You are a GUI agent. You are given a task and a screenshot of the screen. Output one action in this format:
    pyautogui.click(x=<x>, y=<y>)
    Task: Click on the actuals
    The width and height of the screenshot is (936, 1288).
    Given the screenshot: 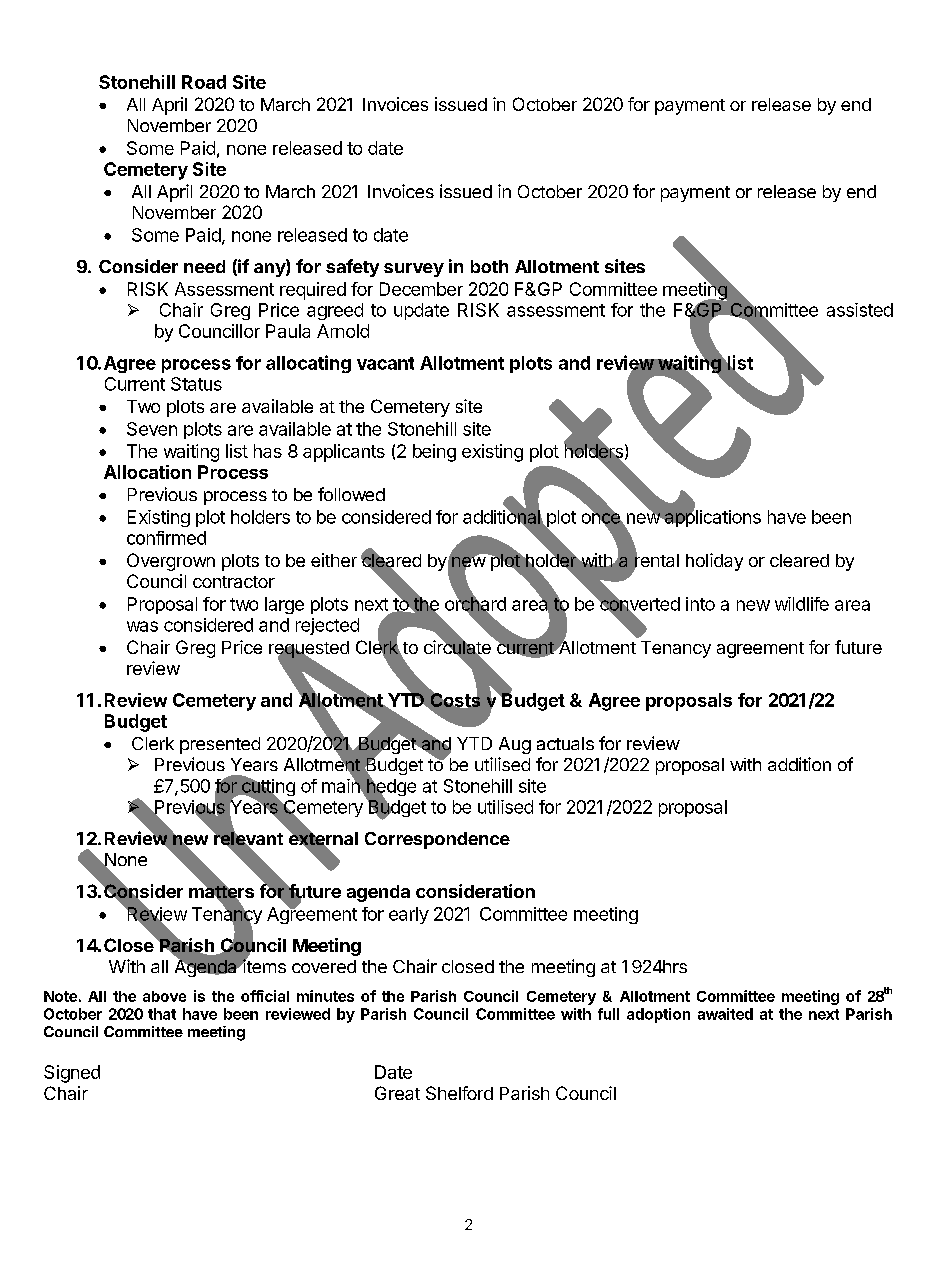 What is the action you would take?
    pyautogui.click(x=565, y=743)
